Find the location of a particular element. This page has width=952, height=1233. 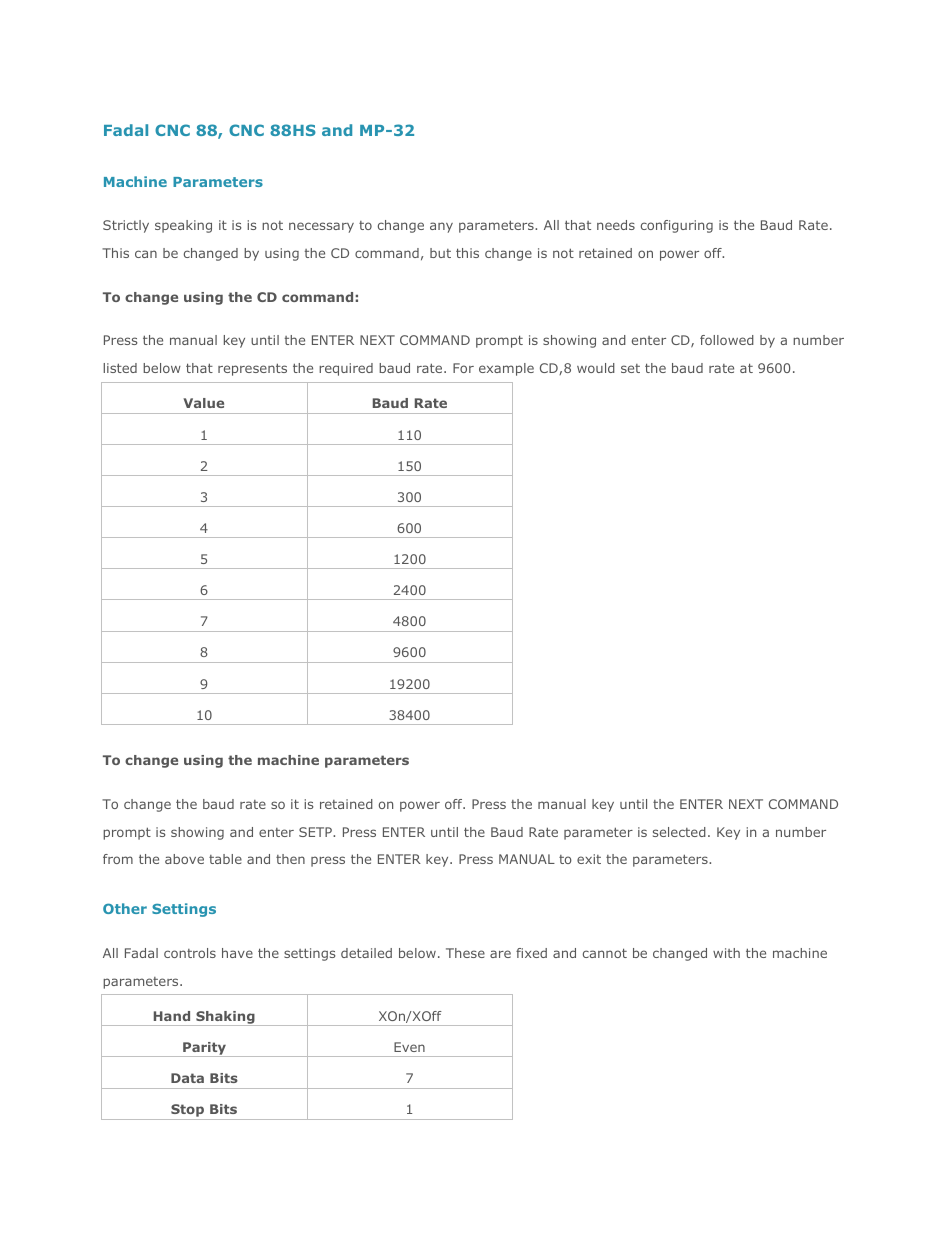

Data is located at coordinates (187, 1078).
